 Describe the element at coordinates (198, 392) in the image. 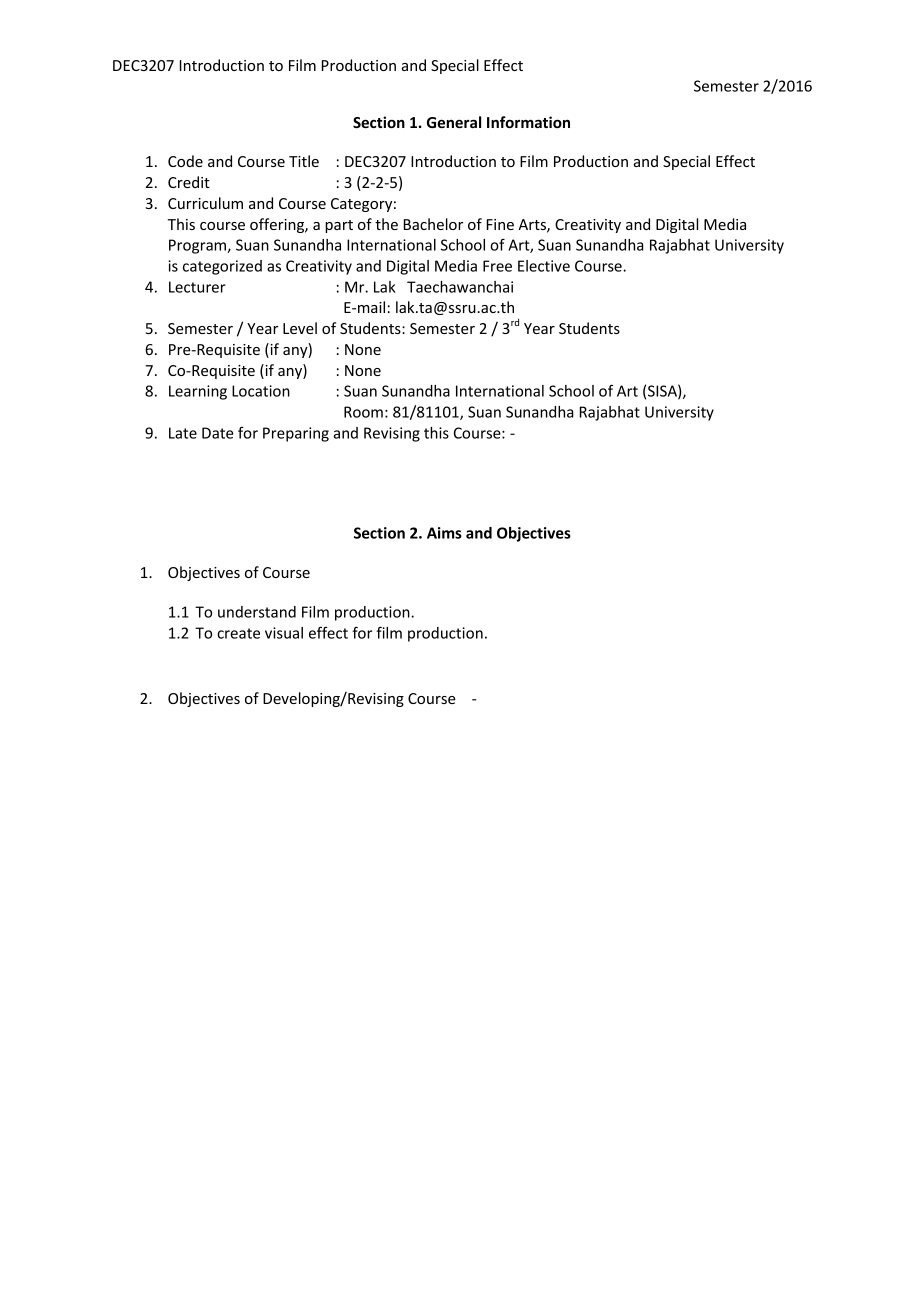

I see `Learning` at that location.
